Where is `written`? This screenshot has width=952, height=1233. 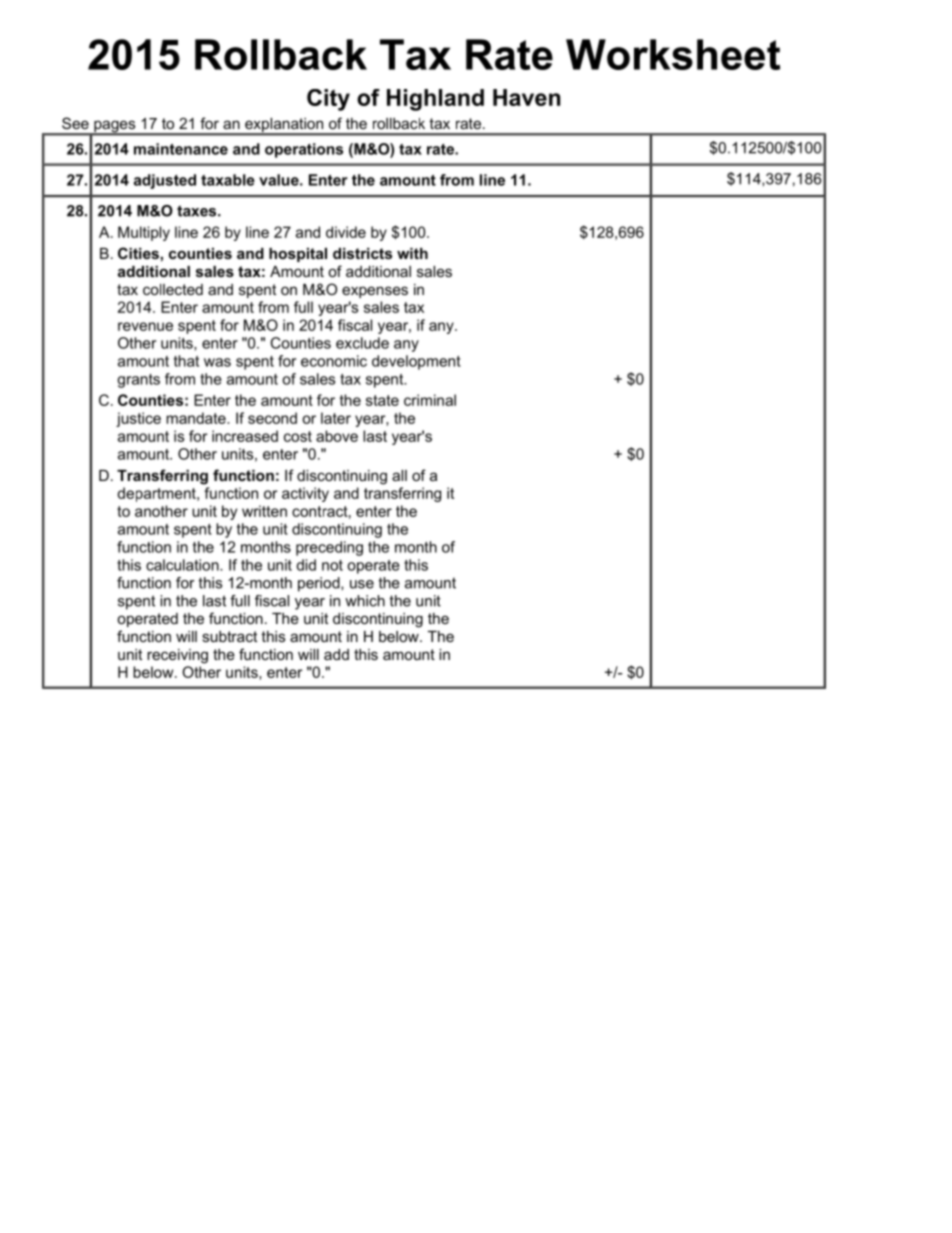 written is located at coordinates (264, 511).
